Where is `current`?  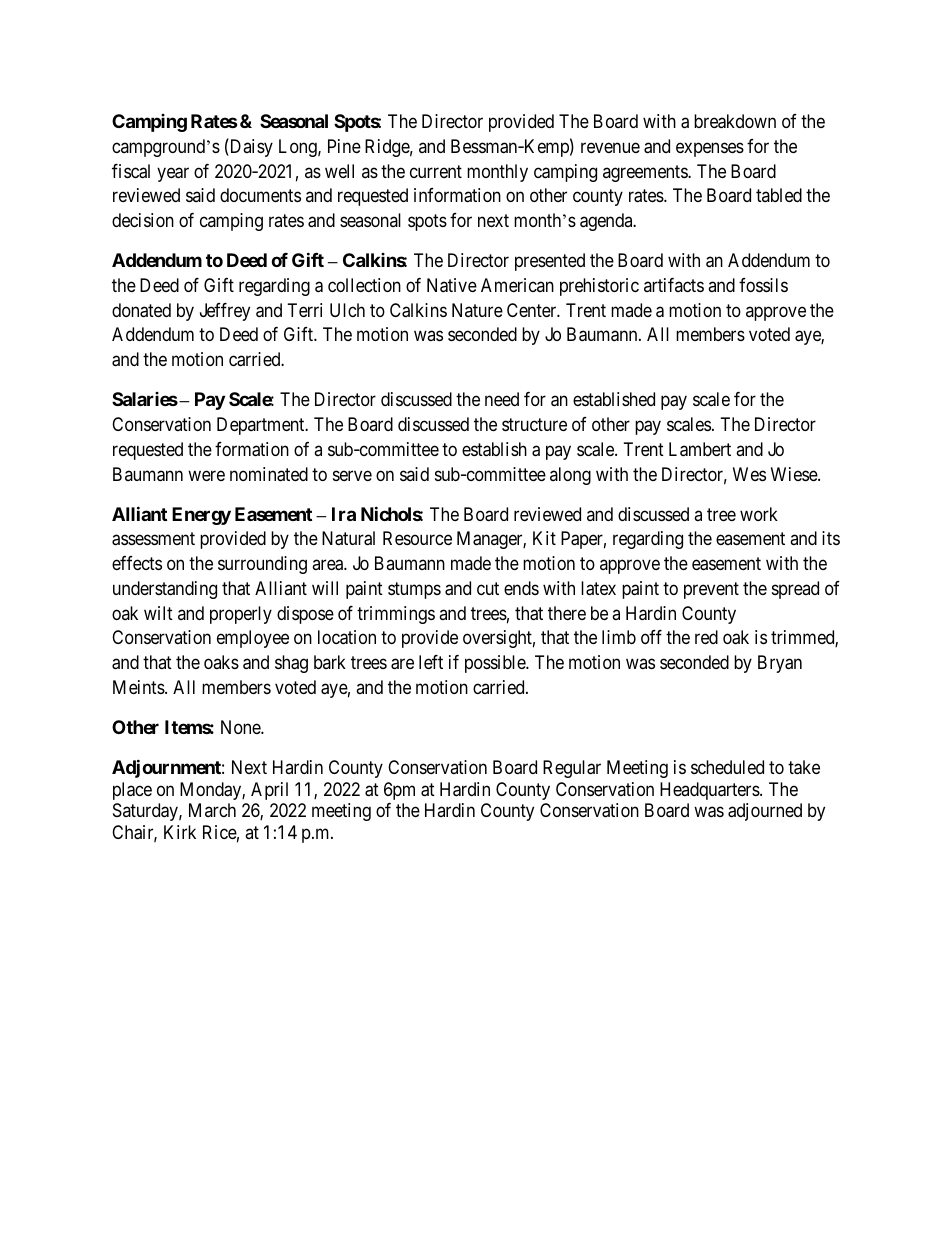 current is located at coordinates (436, 171).
